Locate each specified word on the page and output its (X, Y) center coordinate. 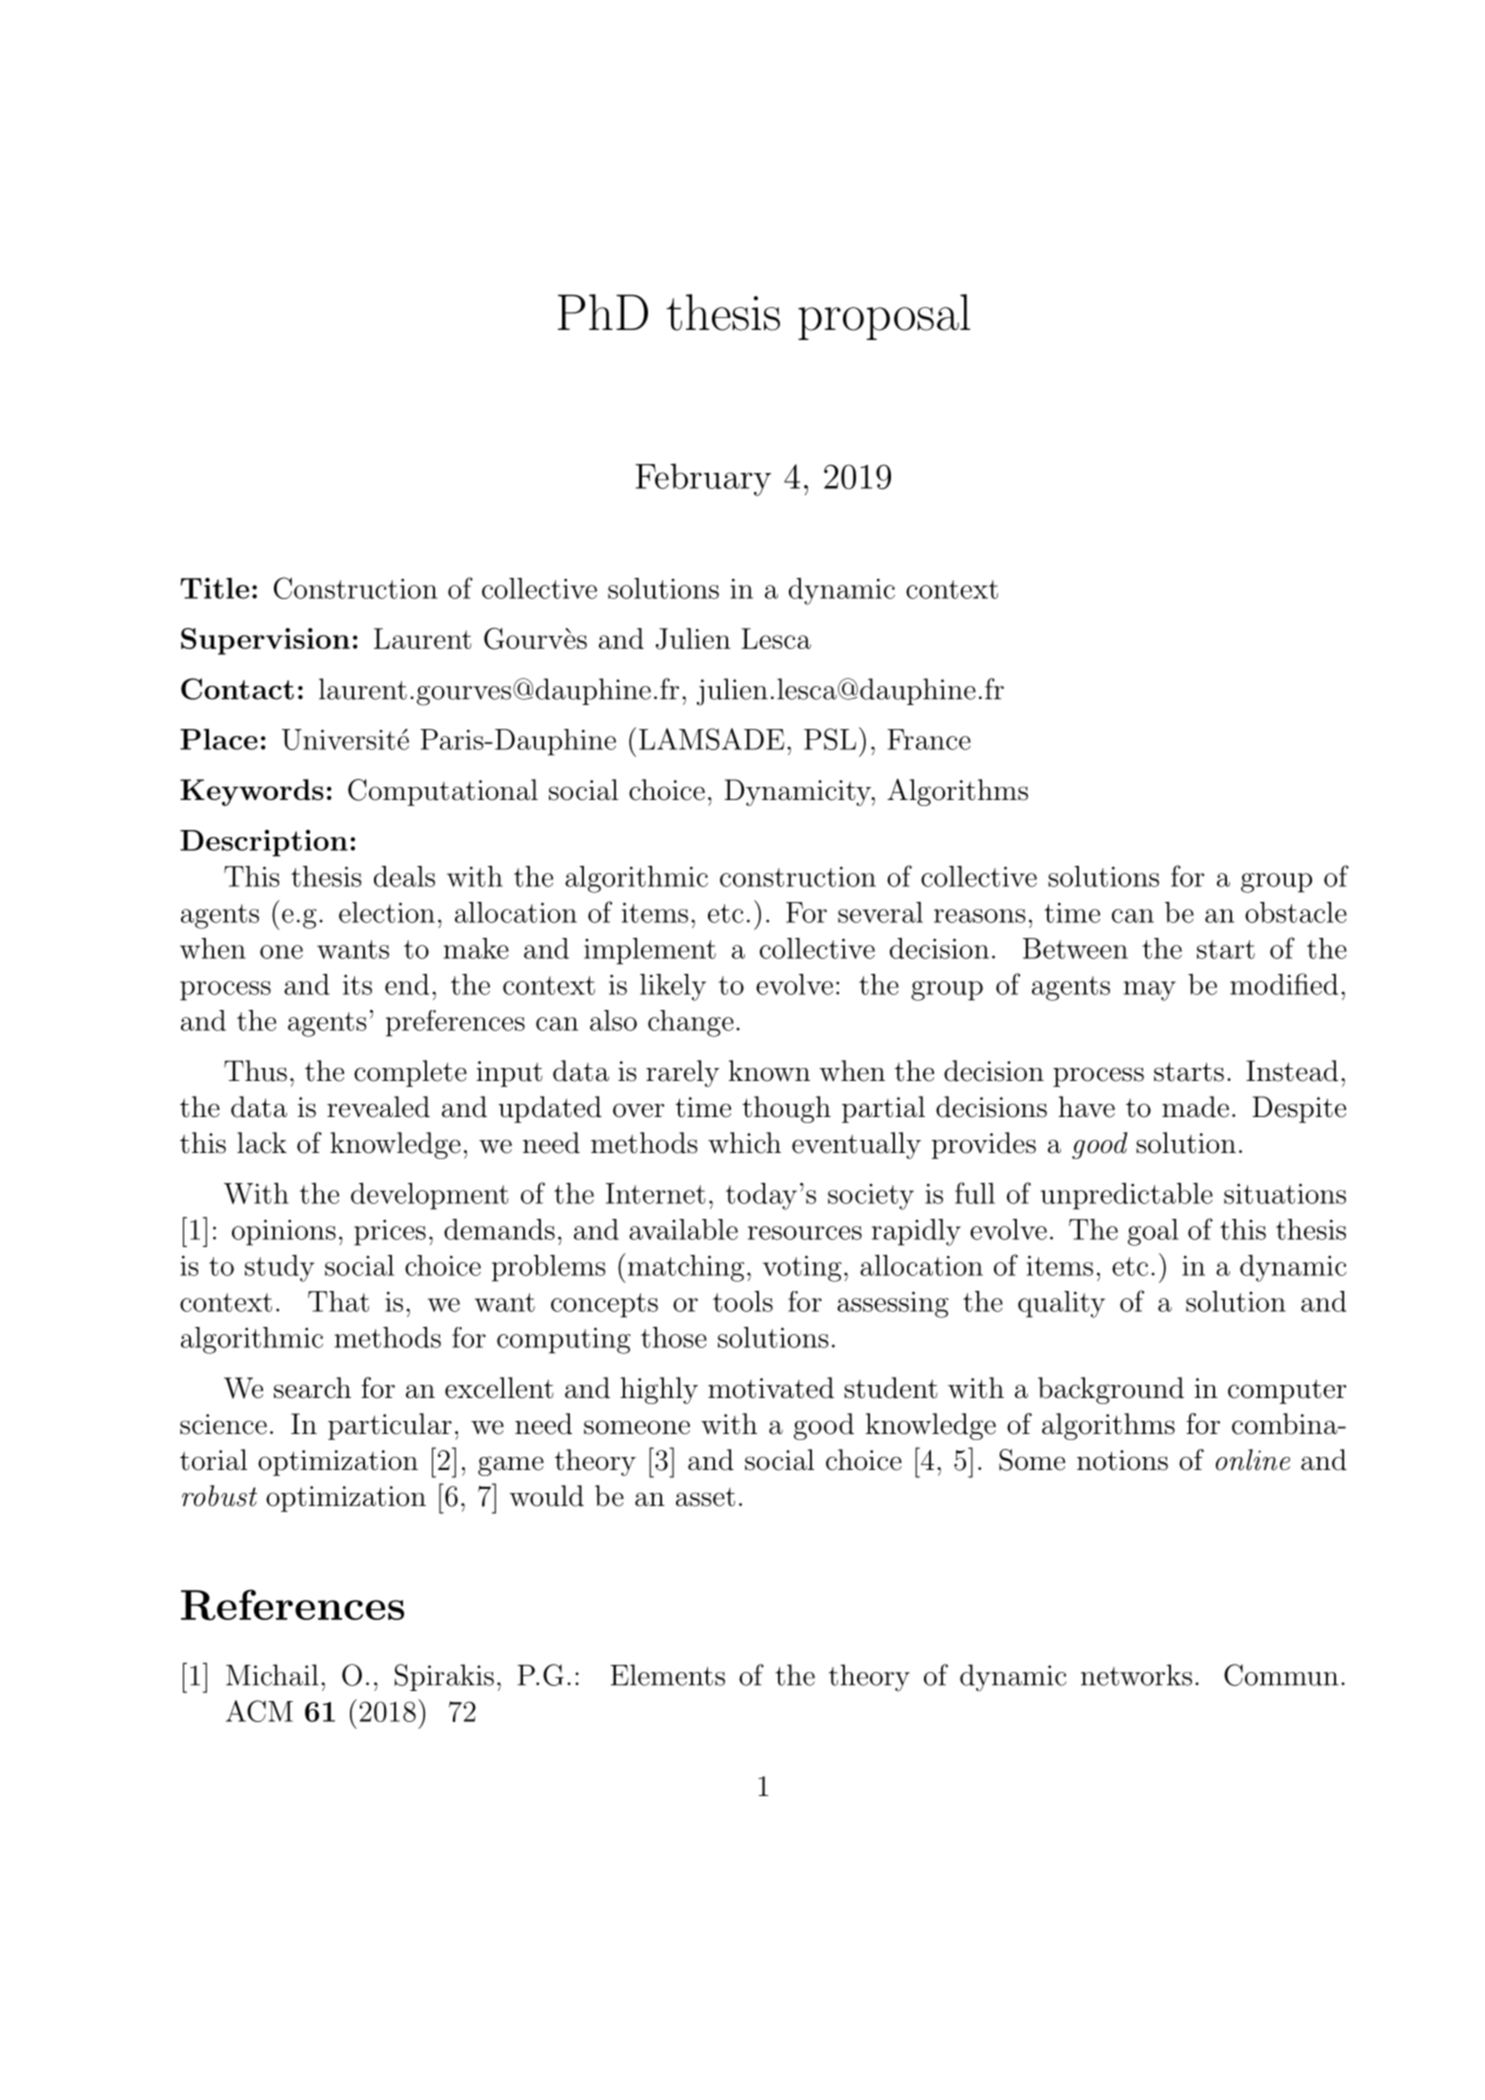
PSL (830, 739)
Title (214, 588)
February (703, 479)
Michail (272, 1675)
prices (390, 1232)
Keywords (252, 792)
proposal (884, 317)
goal (1153, 1232)
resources (805, 1233)
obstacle (1296, 912)
